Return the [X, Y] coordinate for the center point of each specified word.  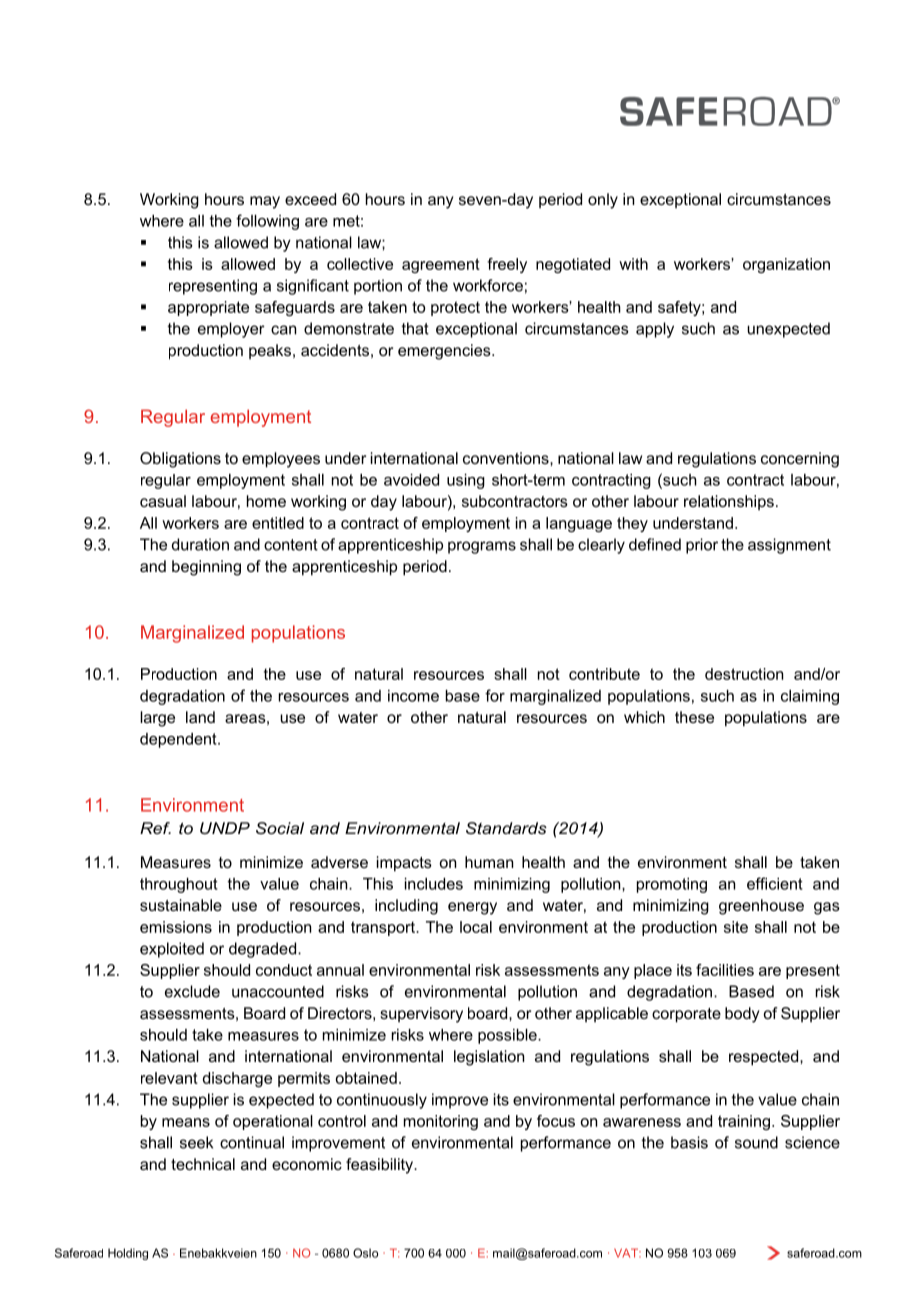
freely [507, 265]
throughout [179, 885]
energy [472, 908]
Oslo [365, 1253]
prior [702, 546]
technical [203, 1164]
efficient [775, 883]
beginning [206, 568]
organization [786, 265]
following [267, 222]
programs [482, 547]
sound [756, 1142]
